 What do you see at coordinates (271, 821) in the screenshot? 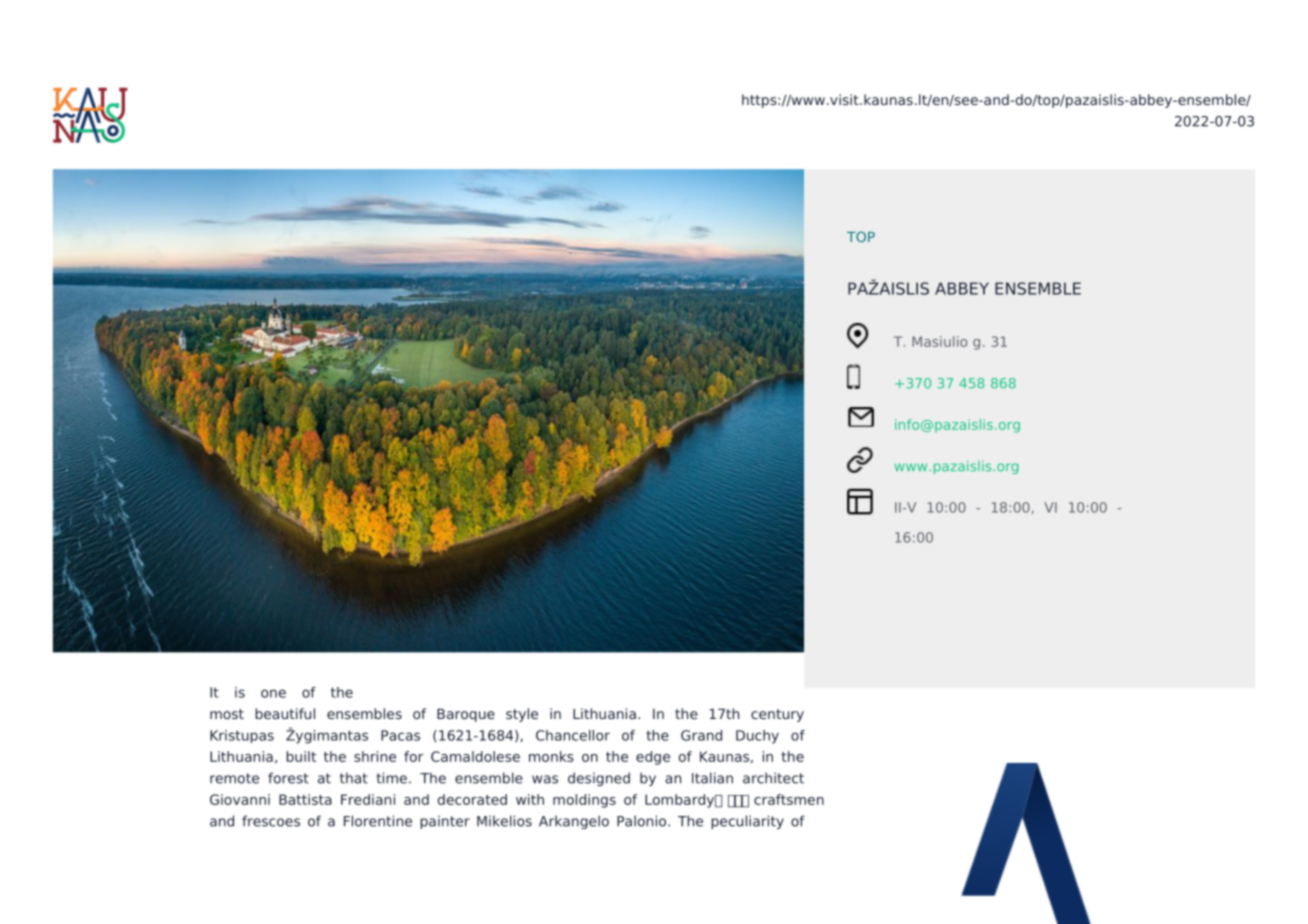
I see `frescoes` at bounding box center [271, 821].
